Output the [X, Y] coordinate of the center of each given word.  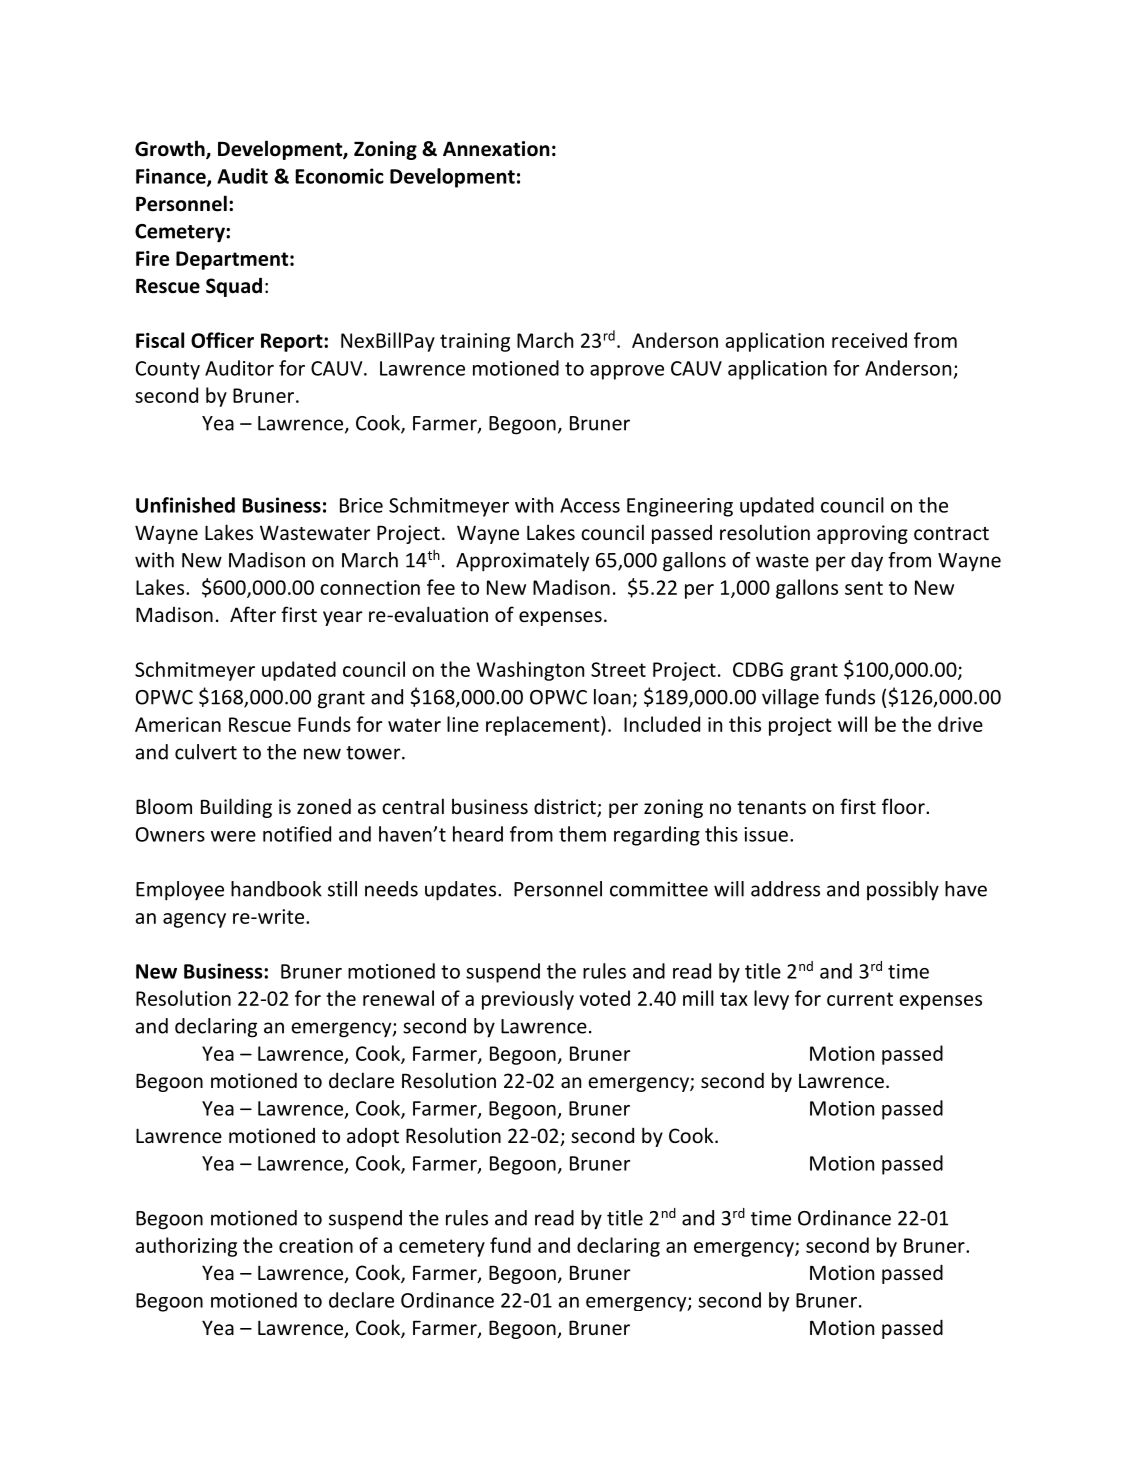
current [860, 999]
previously [528, 1000]
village [790, 699]
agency [194, 920]
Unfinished [185, 505]
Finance [172, 177]
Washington [530, 671]
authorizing [186, 1247]
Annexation [496, 149]
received [869, 340]
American [178, 724]
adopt [373, 1137]
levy [771, 1000]
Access [590, 505]
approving [862, 534]
